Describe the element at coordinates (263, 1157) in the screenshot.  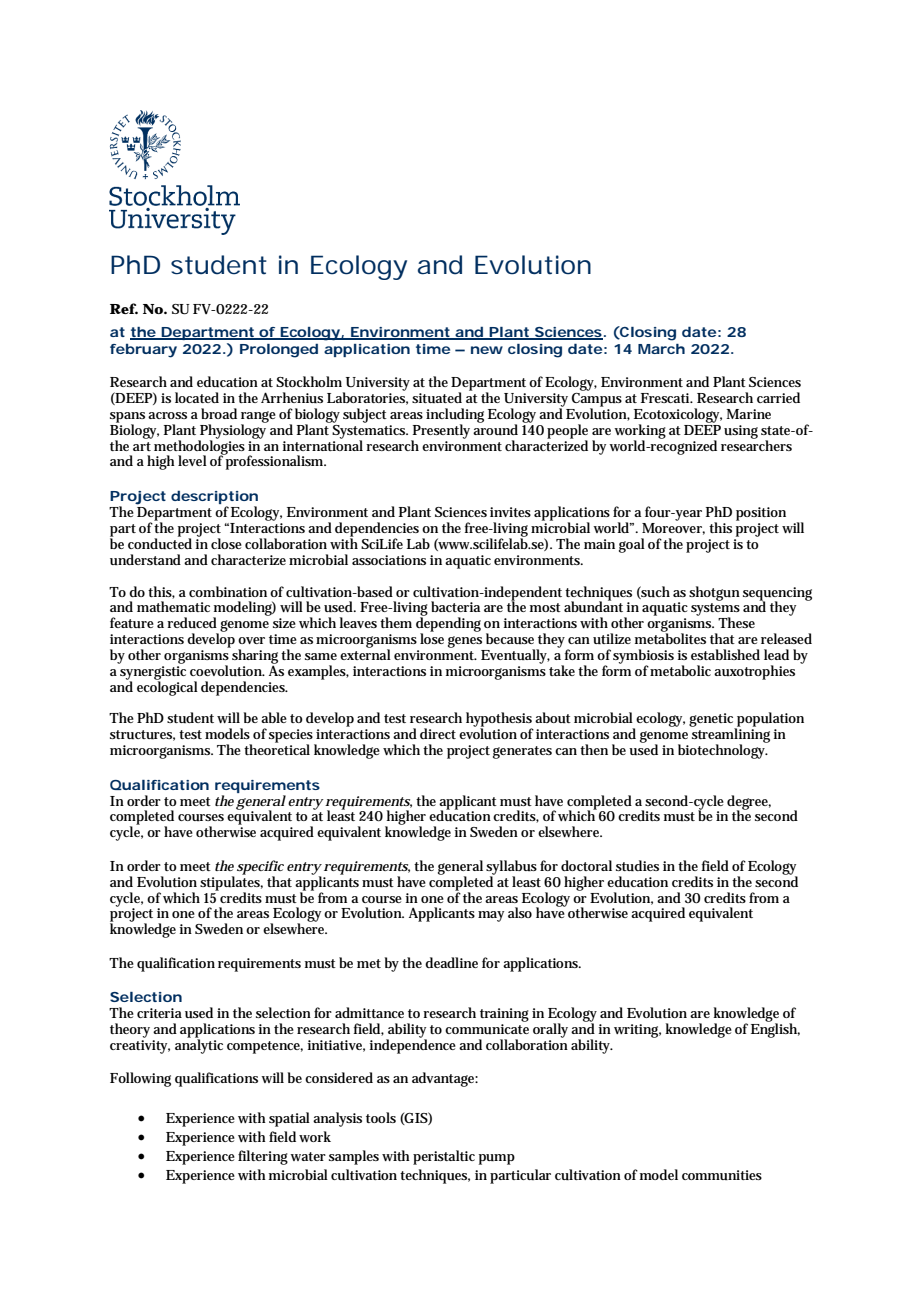
I see `filtering` at that location.
